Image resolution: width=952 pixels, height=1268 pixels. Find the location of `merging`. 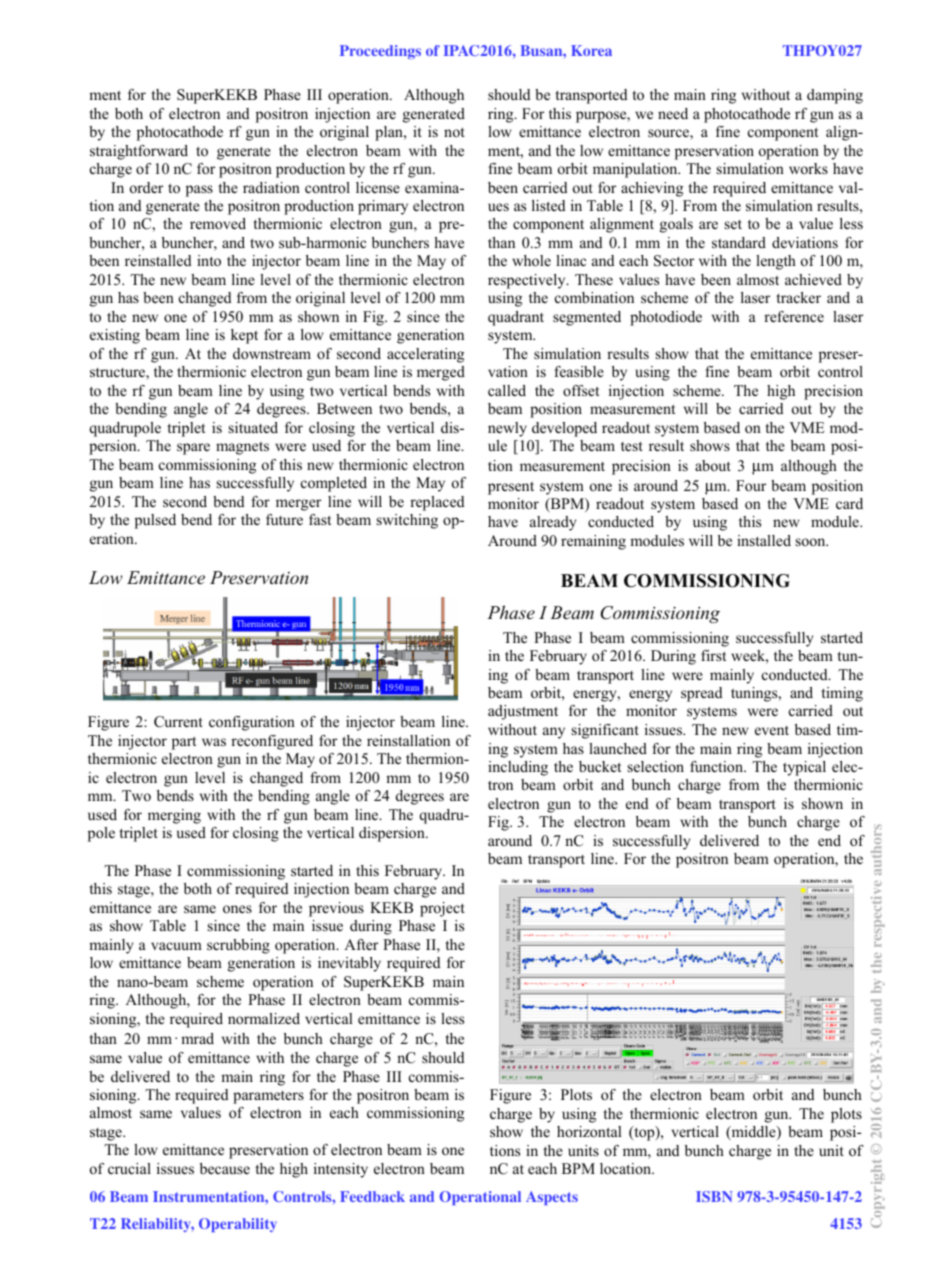

merging is located at coordinates (174, 816).
